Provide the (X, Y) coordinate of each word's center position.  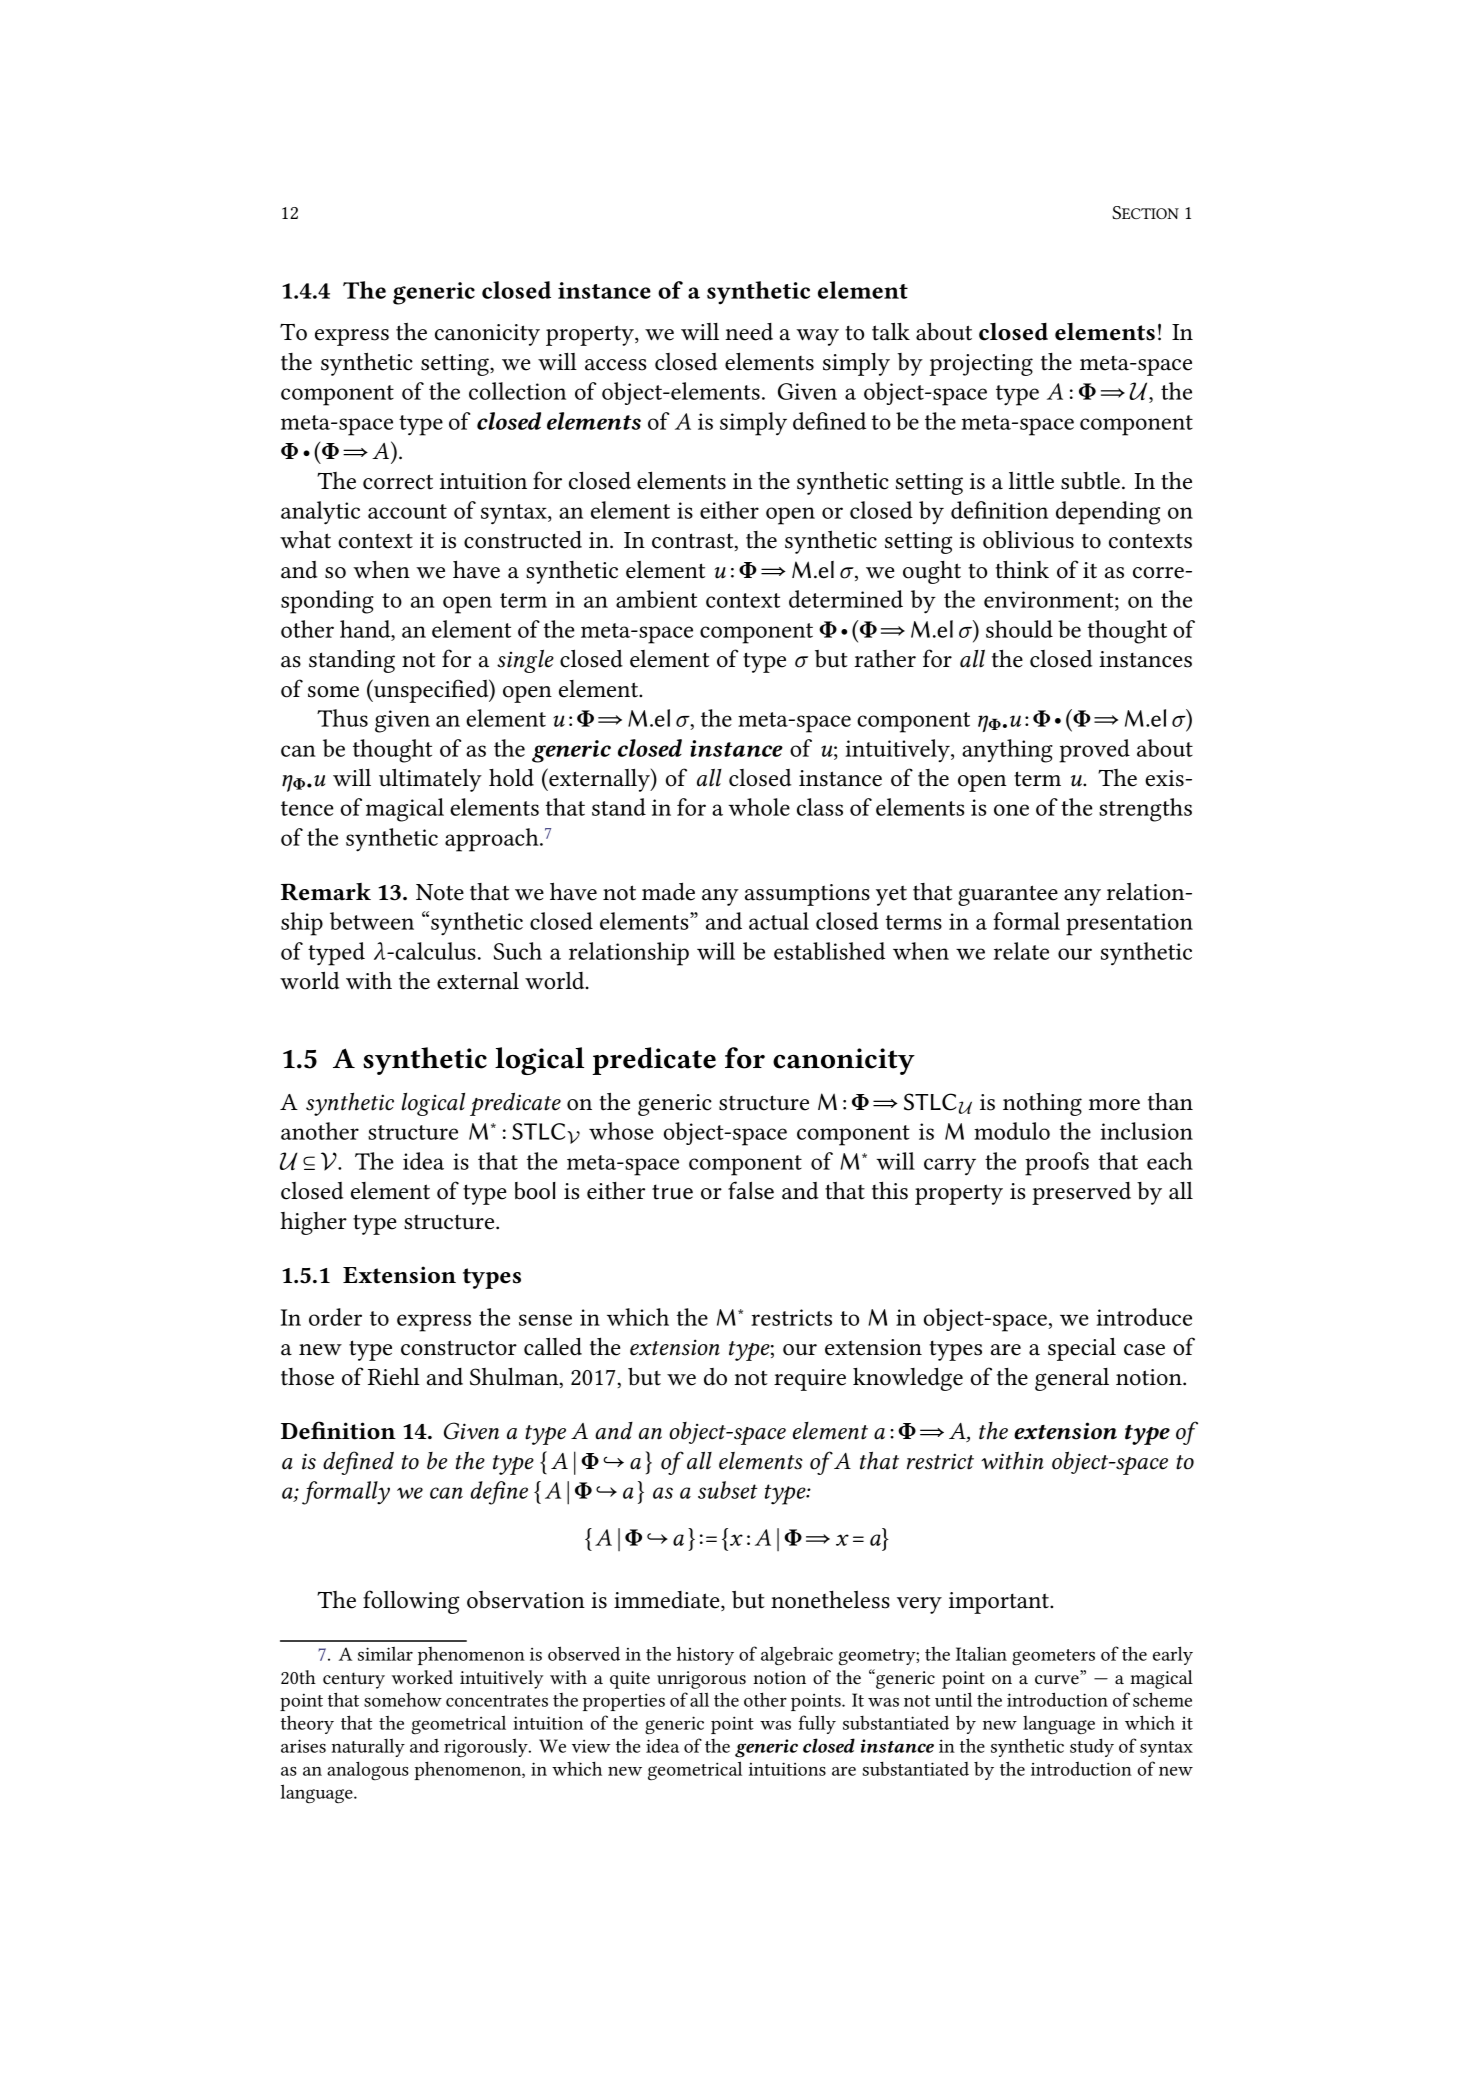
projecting (981, 365)
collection (517, 391)
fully (817, 1724)
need (749, 332)
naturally (368, 1747)
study (1092, 1747)
